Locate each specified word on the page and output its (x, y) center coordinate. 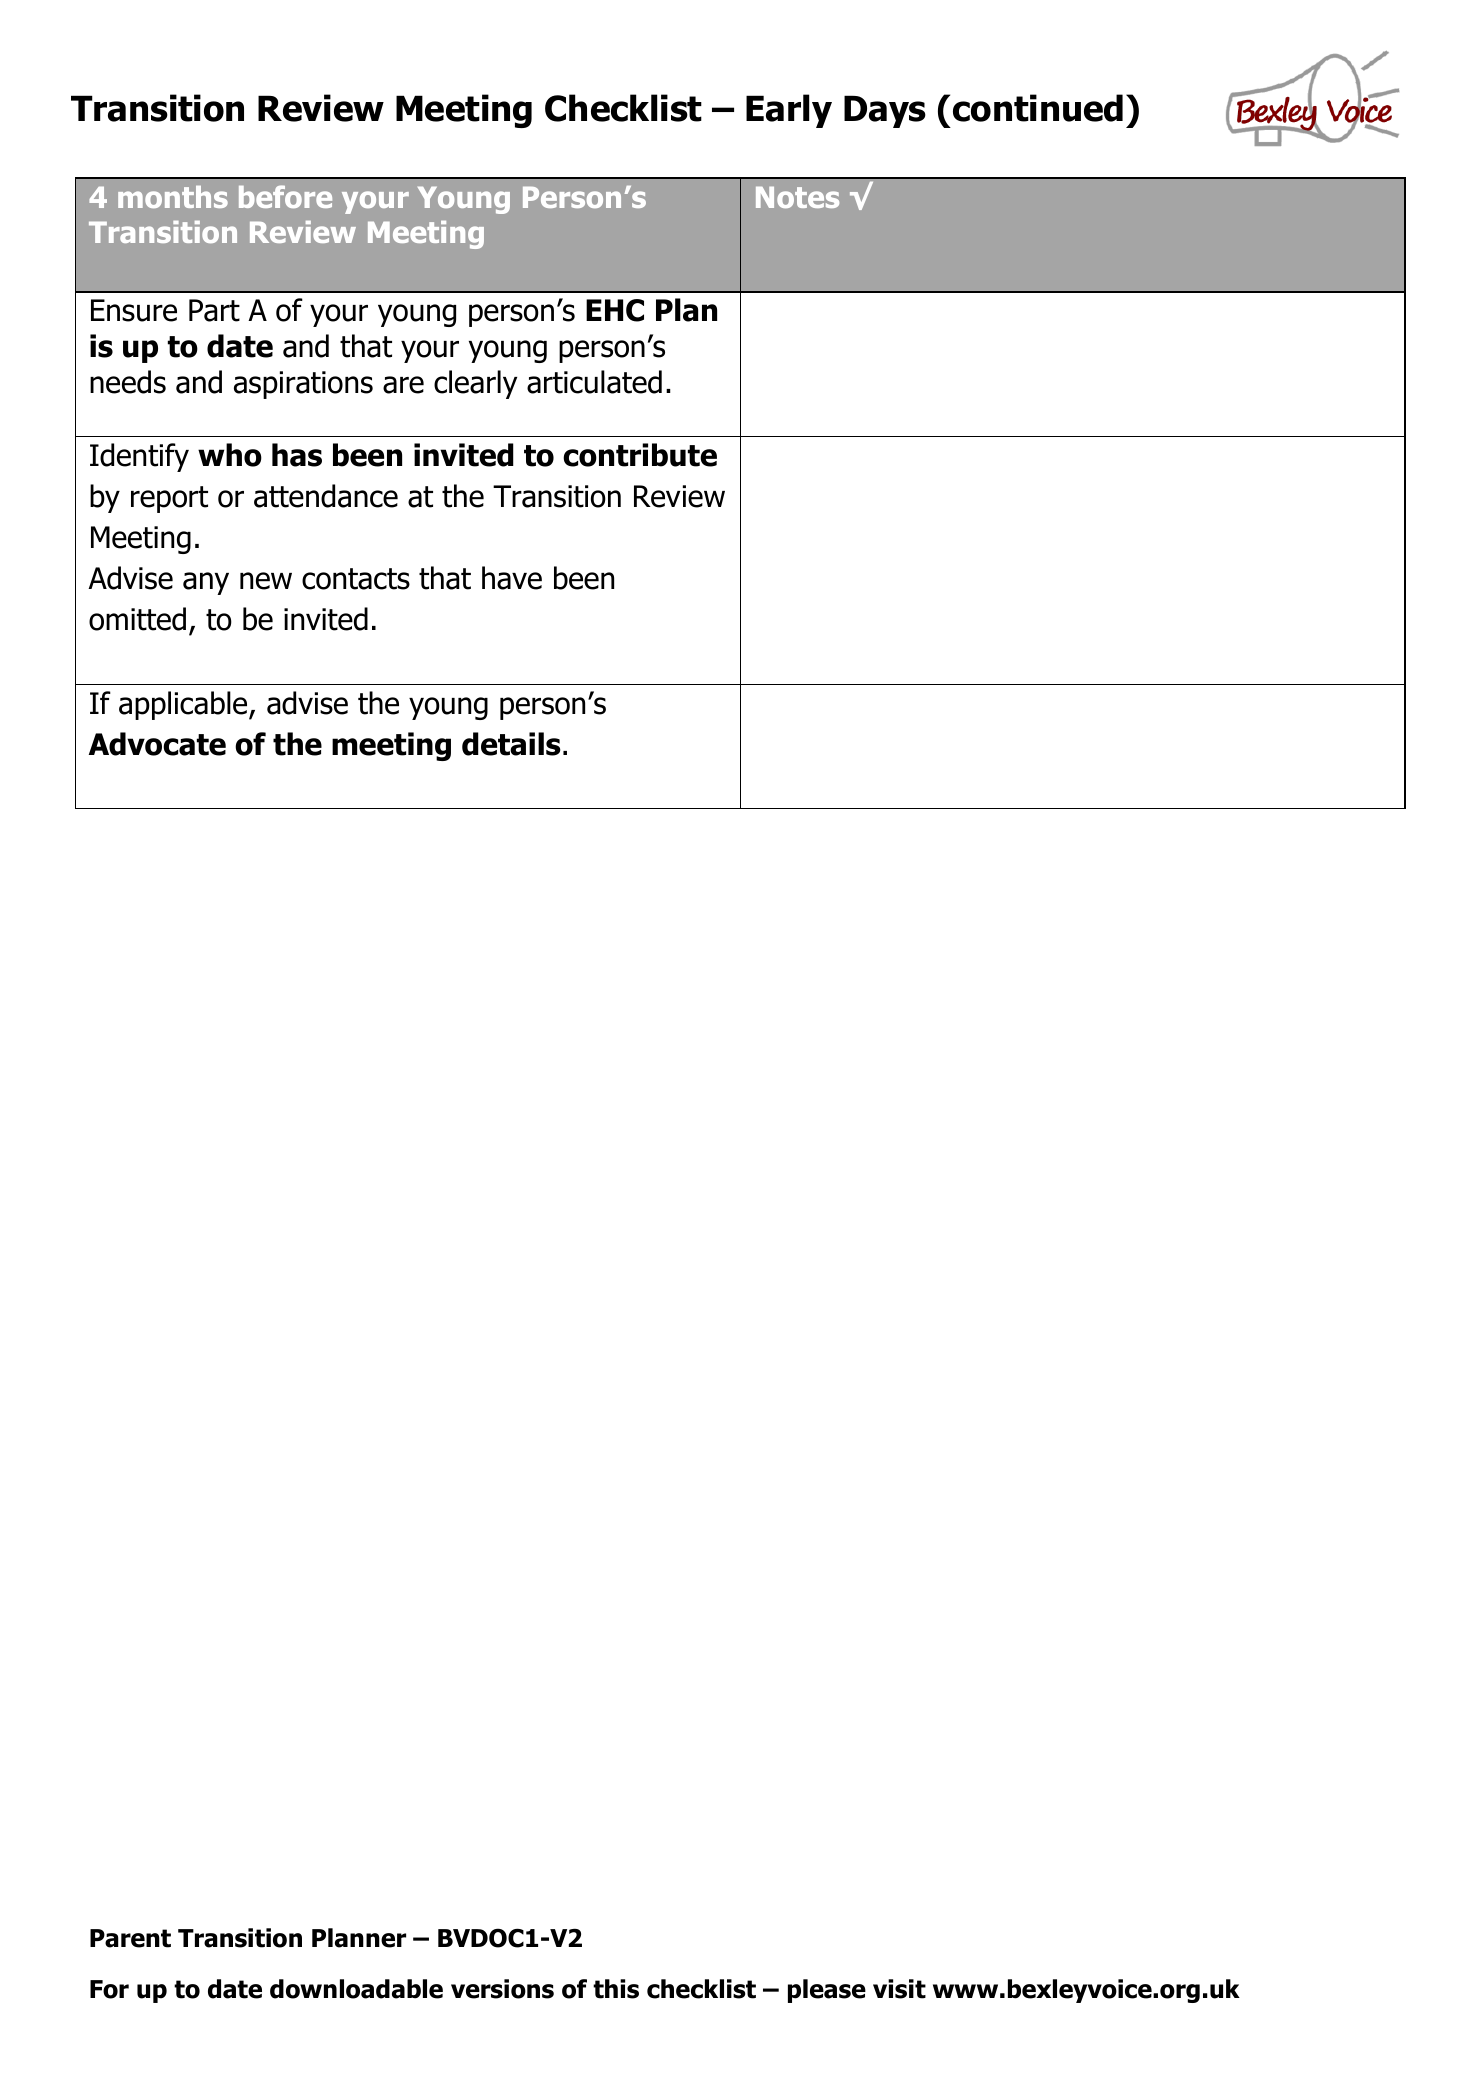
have (512, 578)
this (616, 1989)
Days (885, 111)
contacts (356, 579)
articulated (594, 382)
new (266, 581)
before (285, 196)
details (511, 744)
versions (502, 1989)
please (827, 1991)
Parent (130, 1938)
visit (899, 1989)
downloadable (356, 1989)
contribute (640, 455)
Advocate (157, 744)
